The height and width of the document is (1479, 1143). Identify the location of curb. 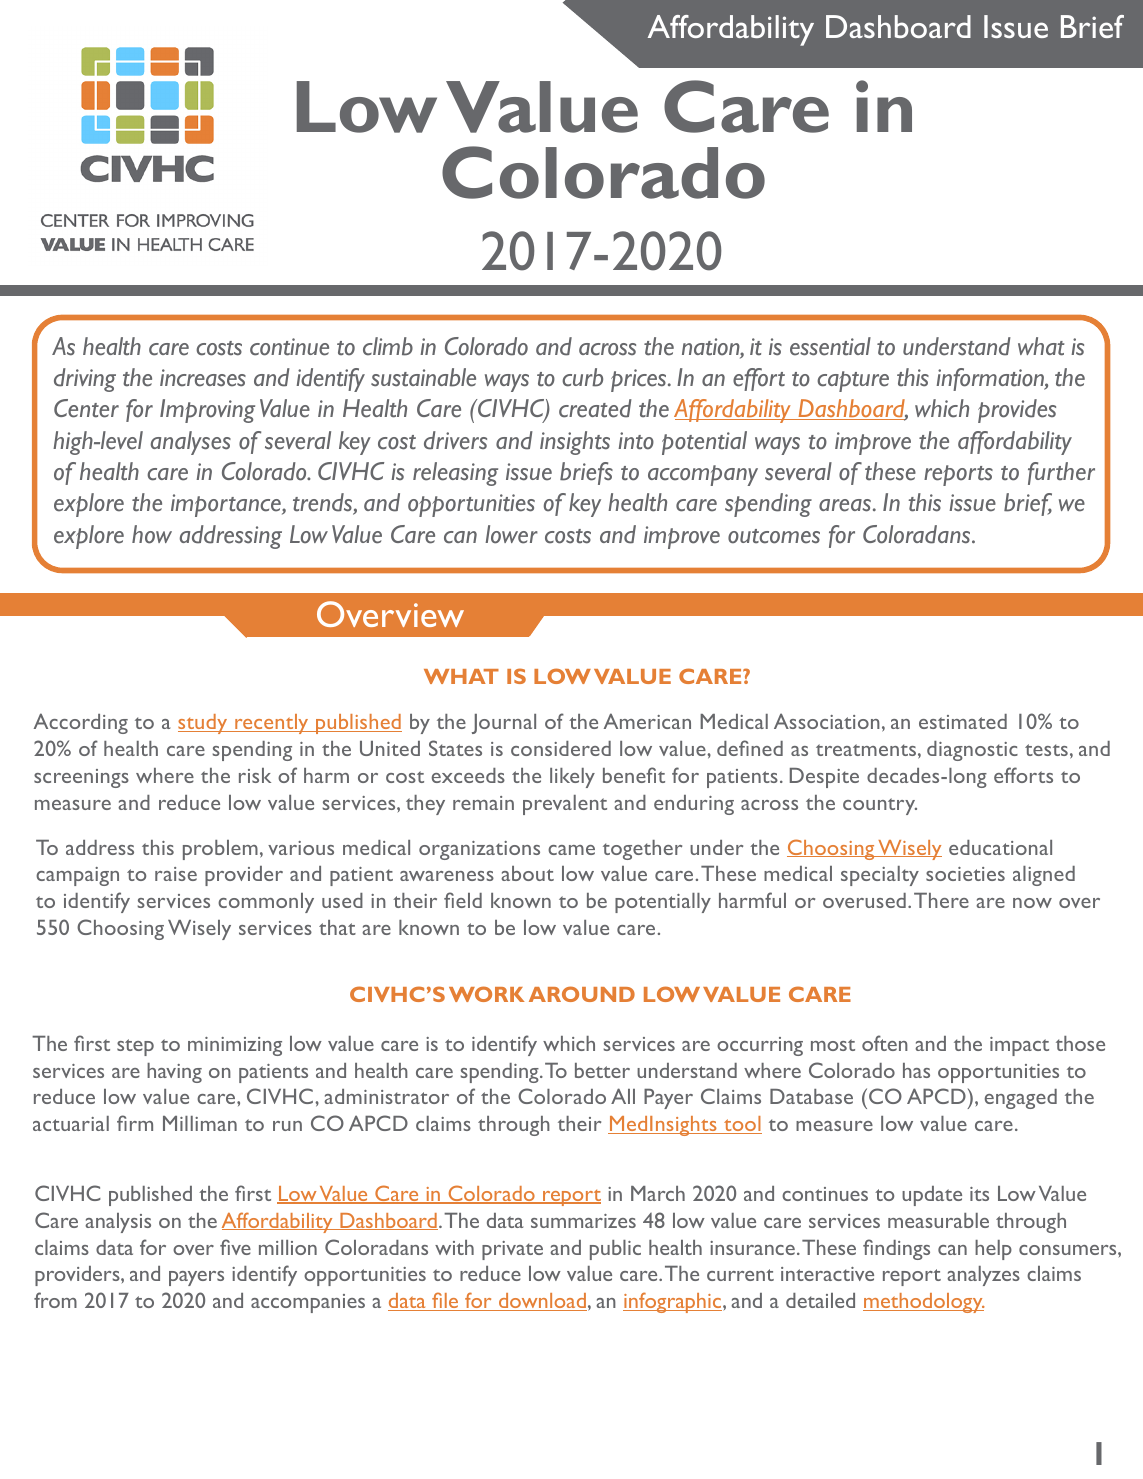
(582, 377).
